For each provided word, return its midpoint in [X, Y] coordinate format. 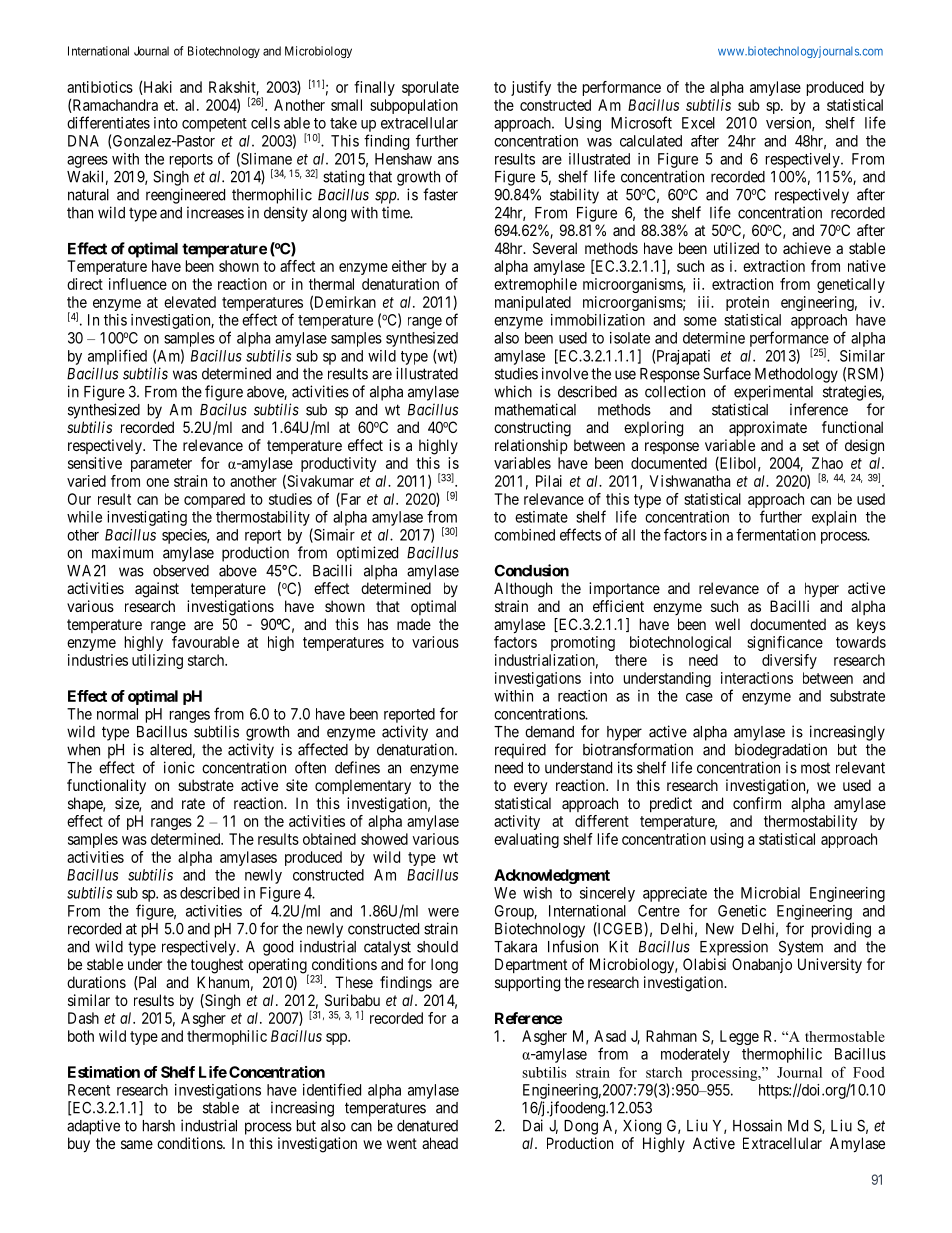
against [157, 590]
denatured [427, 1126]
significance [785, 643]
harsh [159, 1126]
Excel [698, 123]
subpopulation [414, 106]
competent [214, 125]
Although [523, 590]
